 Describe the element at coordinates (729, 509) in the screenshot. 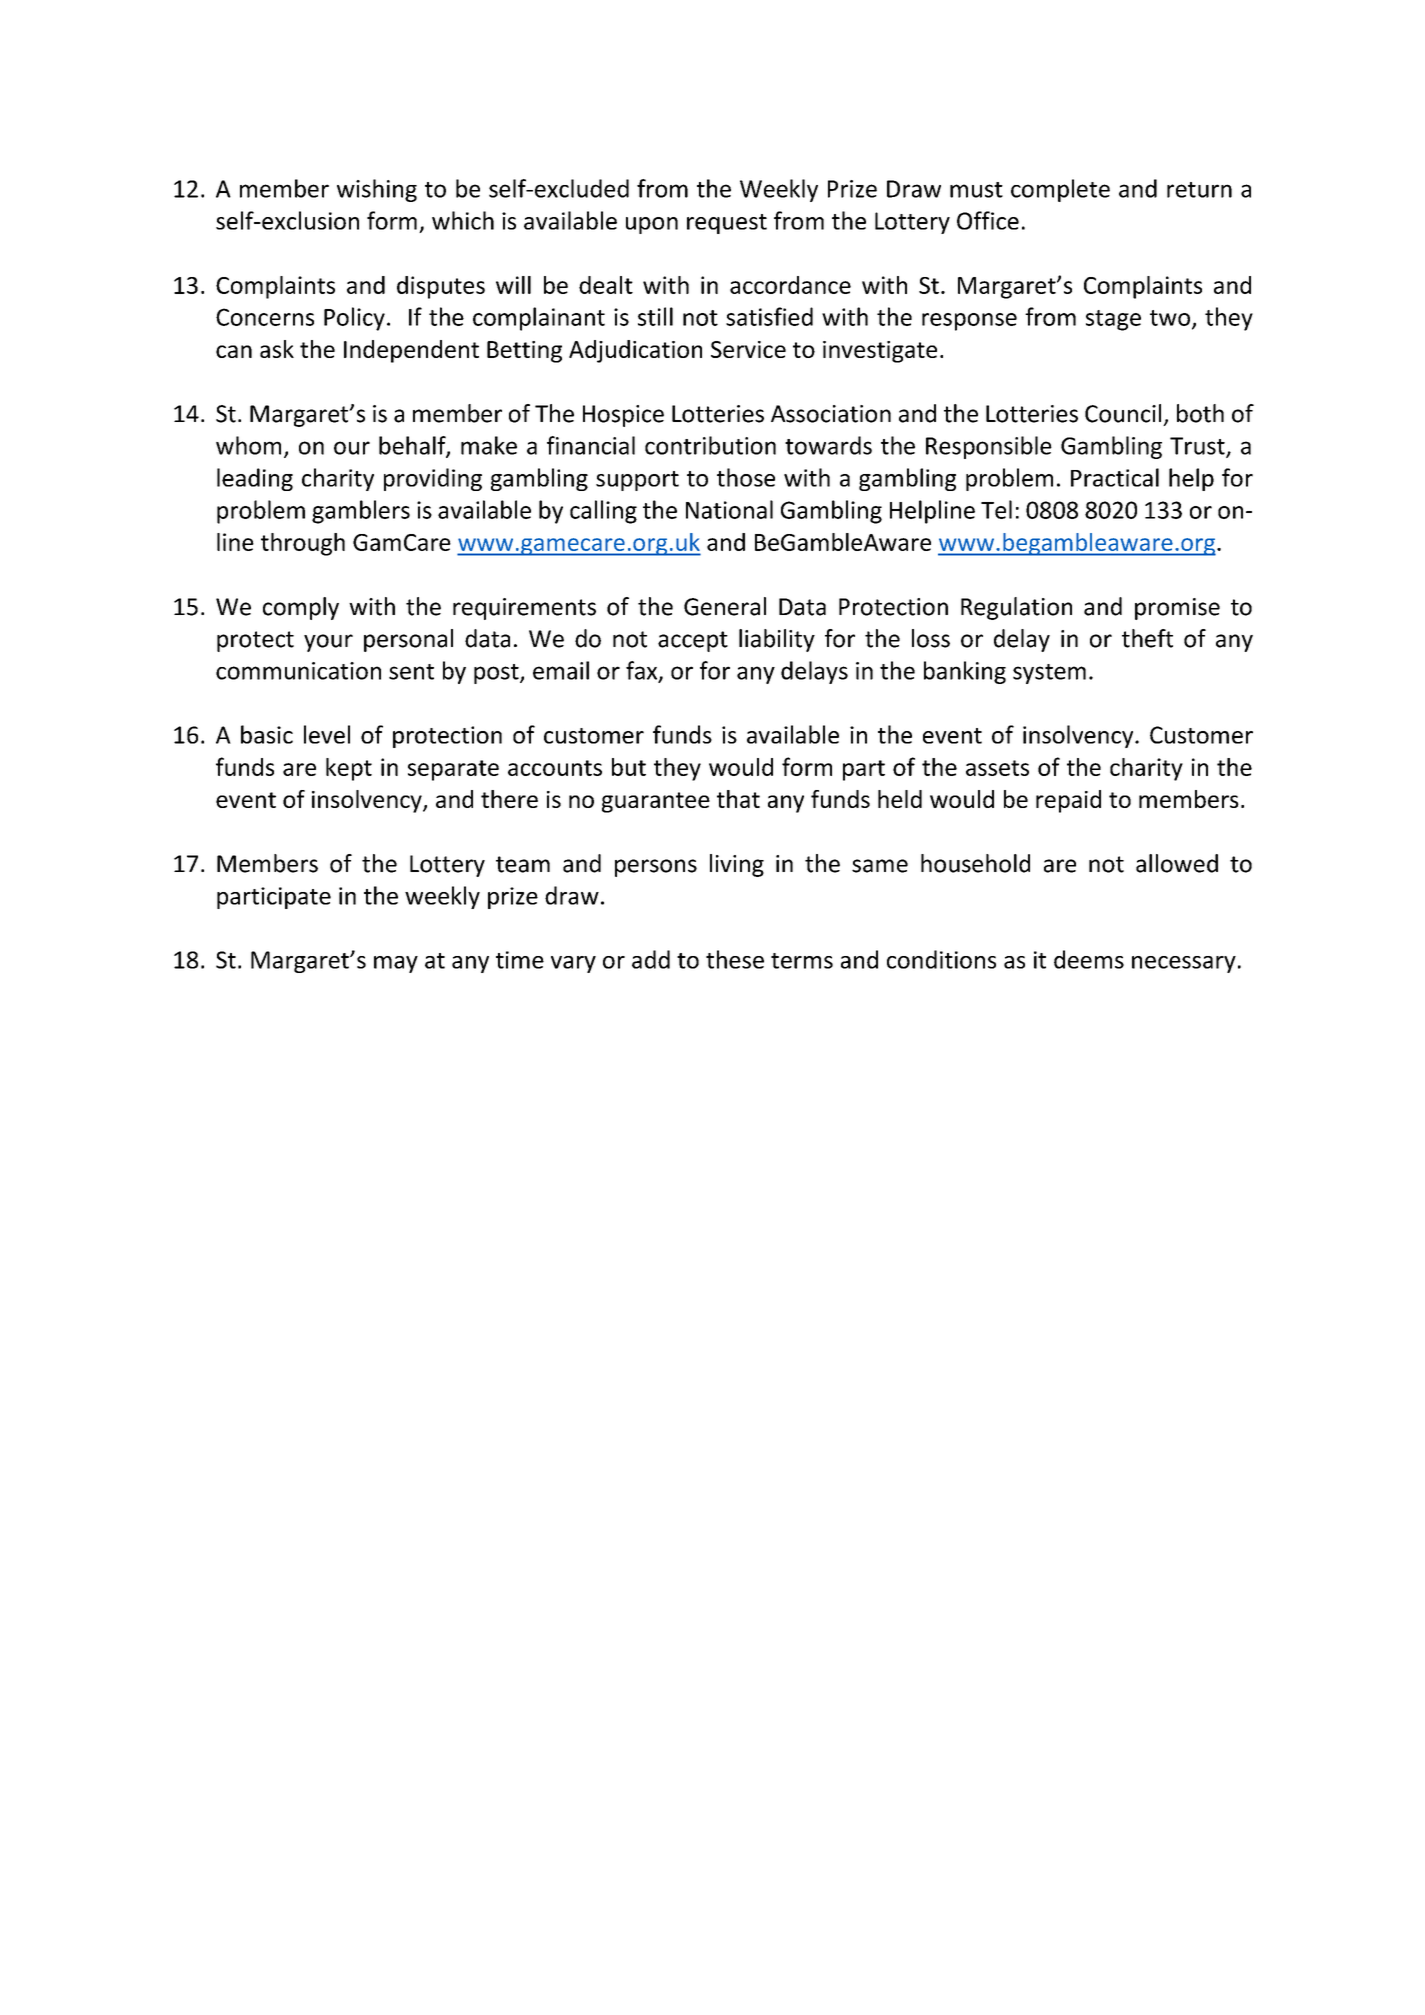

I see `National` at that location.
